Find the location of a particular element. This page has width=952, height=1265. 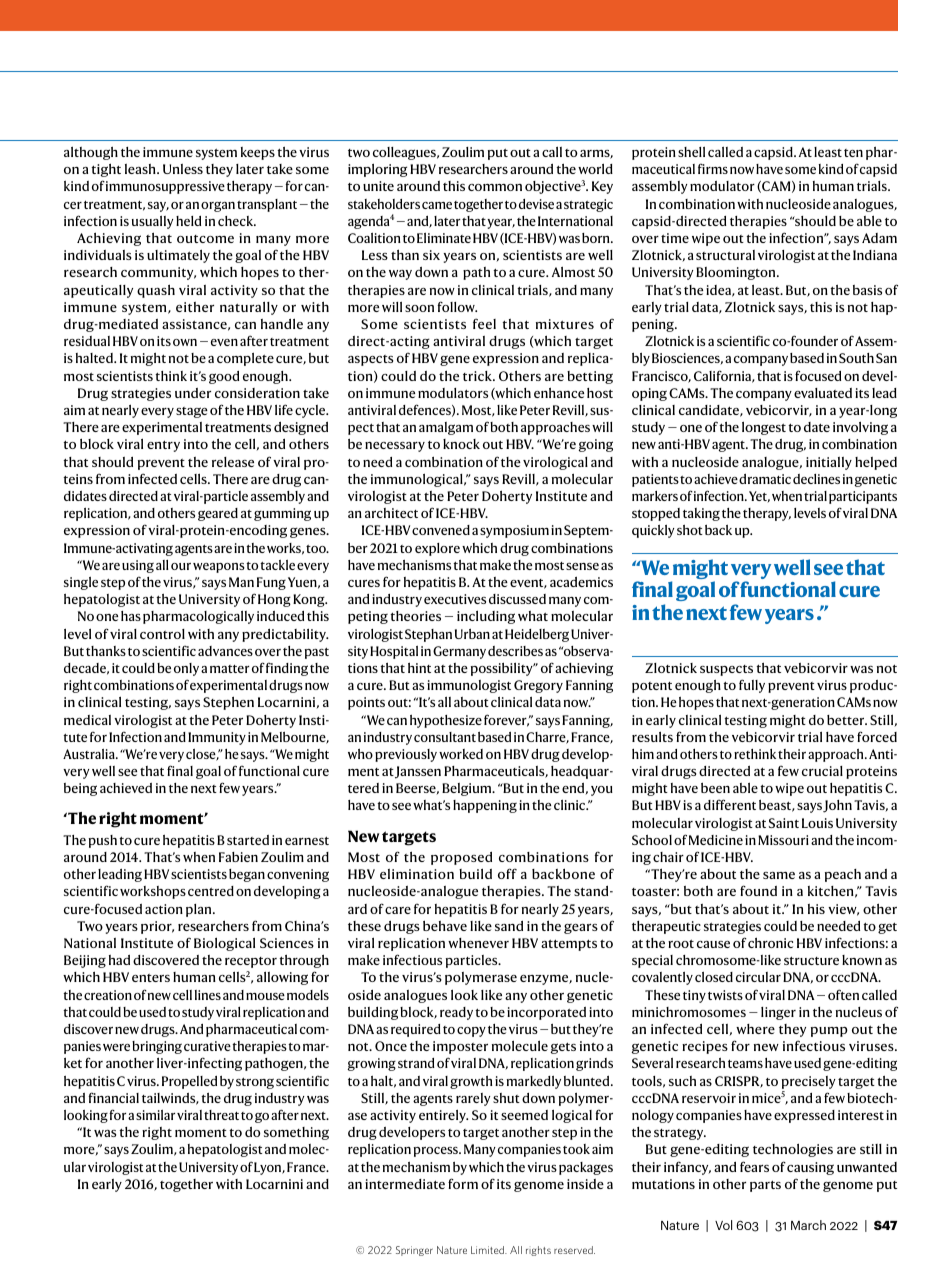

centred is located at coordinates (211, 891).
